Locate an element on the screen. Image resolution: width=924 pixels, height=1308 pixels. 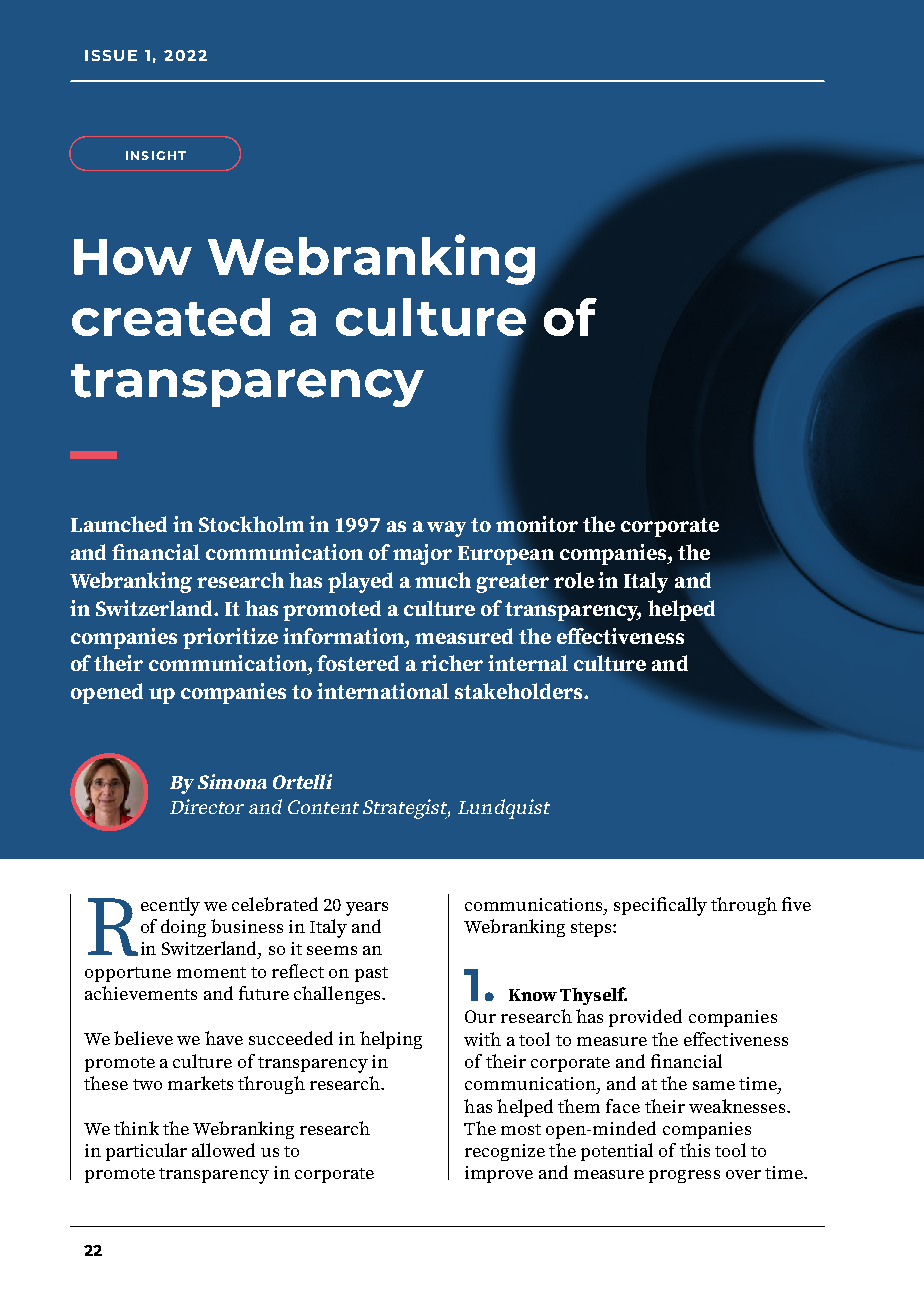
Stockholm is located at coordinates (251, 524).
